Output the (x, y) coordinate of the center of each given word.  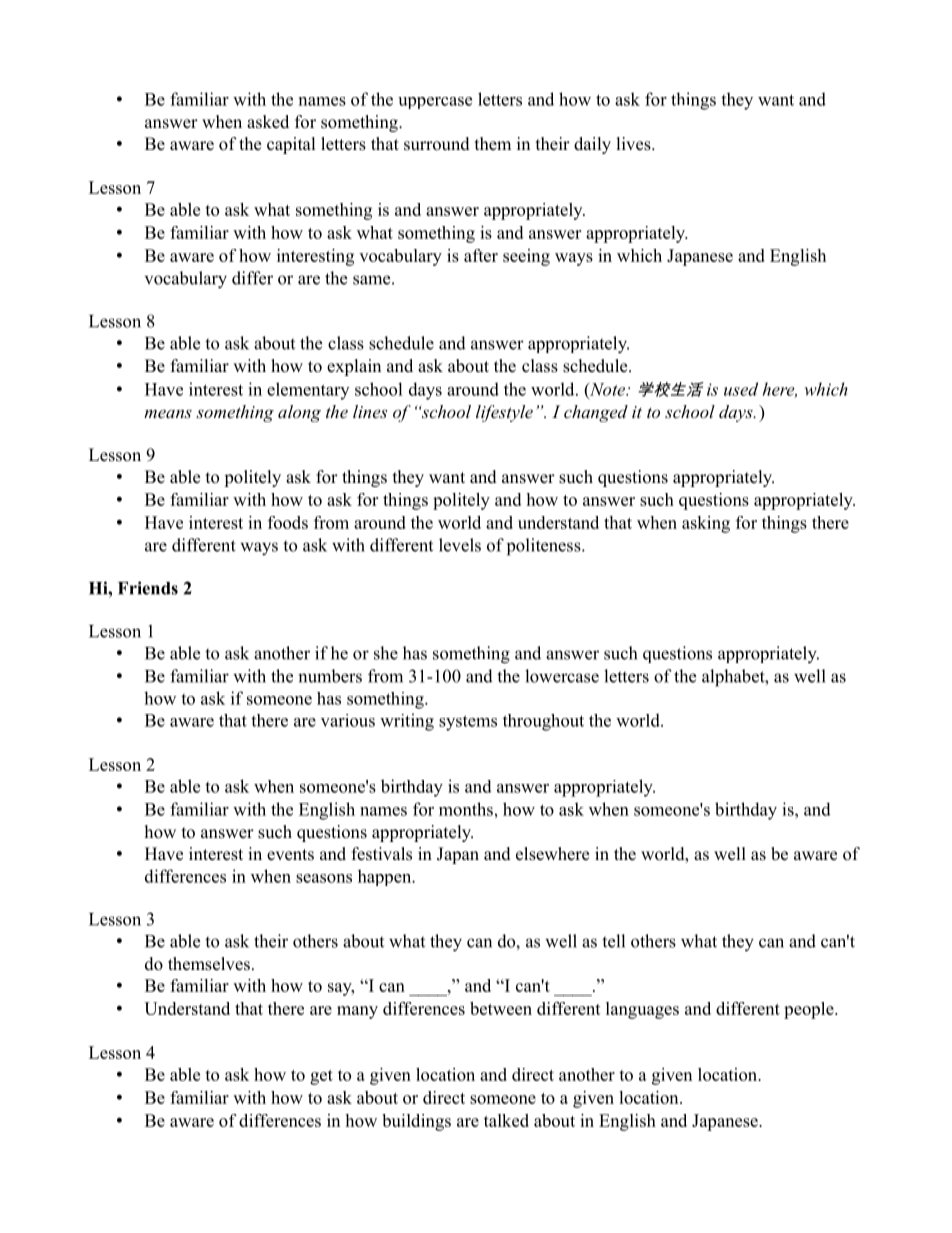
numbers (330, 676)
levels (460, 545)
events (290, 855)
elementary (308, 391)
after (481, 255)
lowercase (562, 676)
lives (635, 144)
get (321, 1077)
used (741, 389)
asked (268, 122)
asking (706, 524)
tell (613, 941)
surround (437, 144)
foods (288, 522)
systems (468, 723)
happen (386, 877)
